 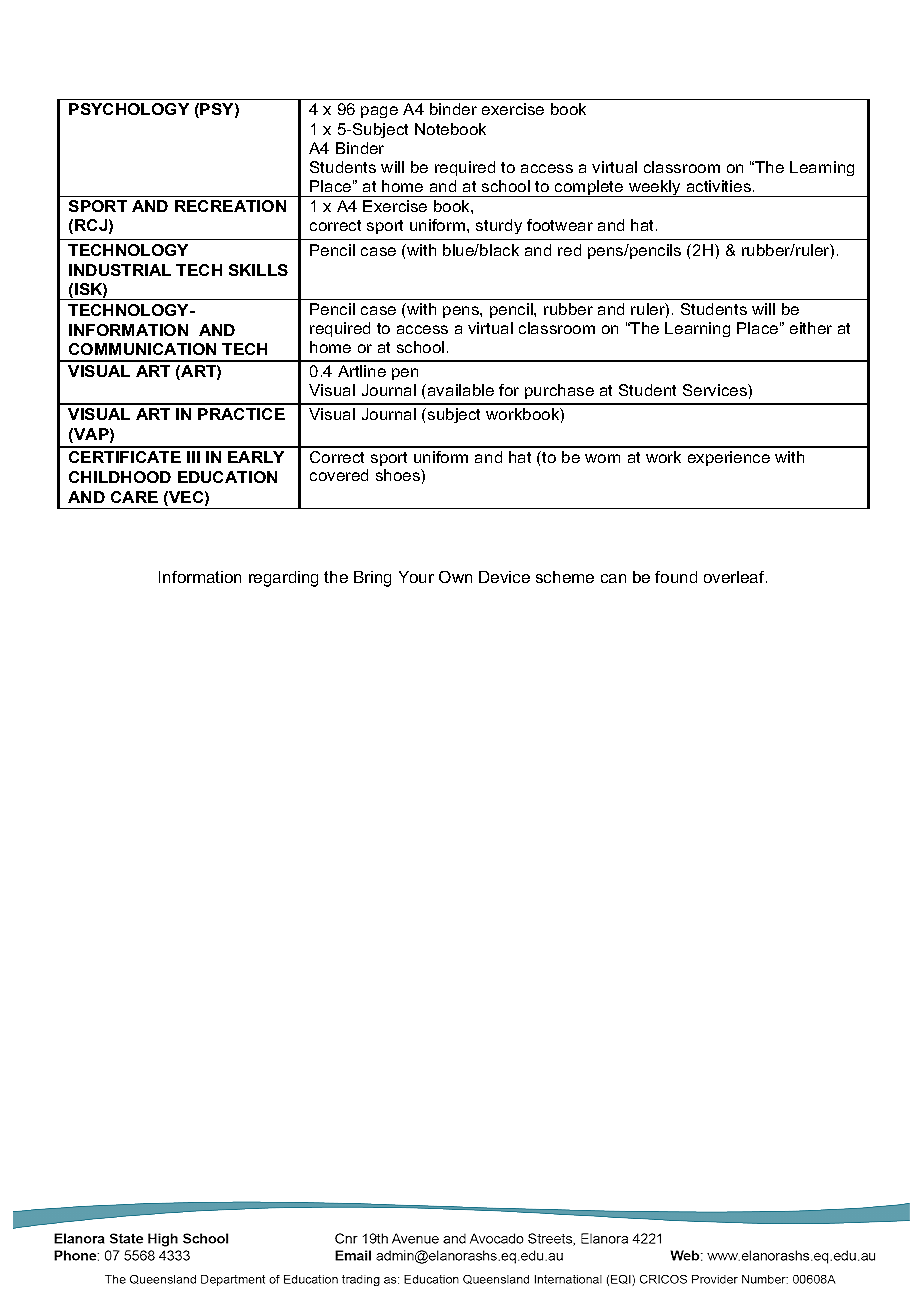 What do you see at coordinates (283, 579) in the screenshot?
I see `regarding` at bounding box center [283, 579].
